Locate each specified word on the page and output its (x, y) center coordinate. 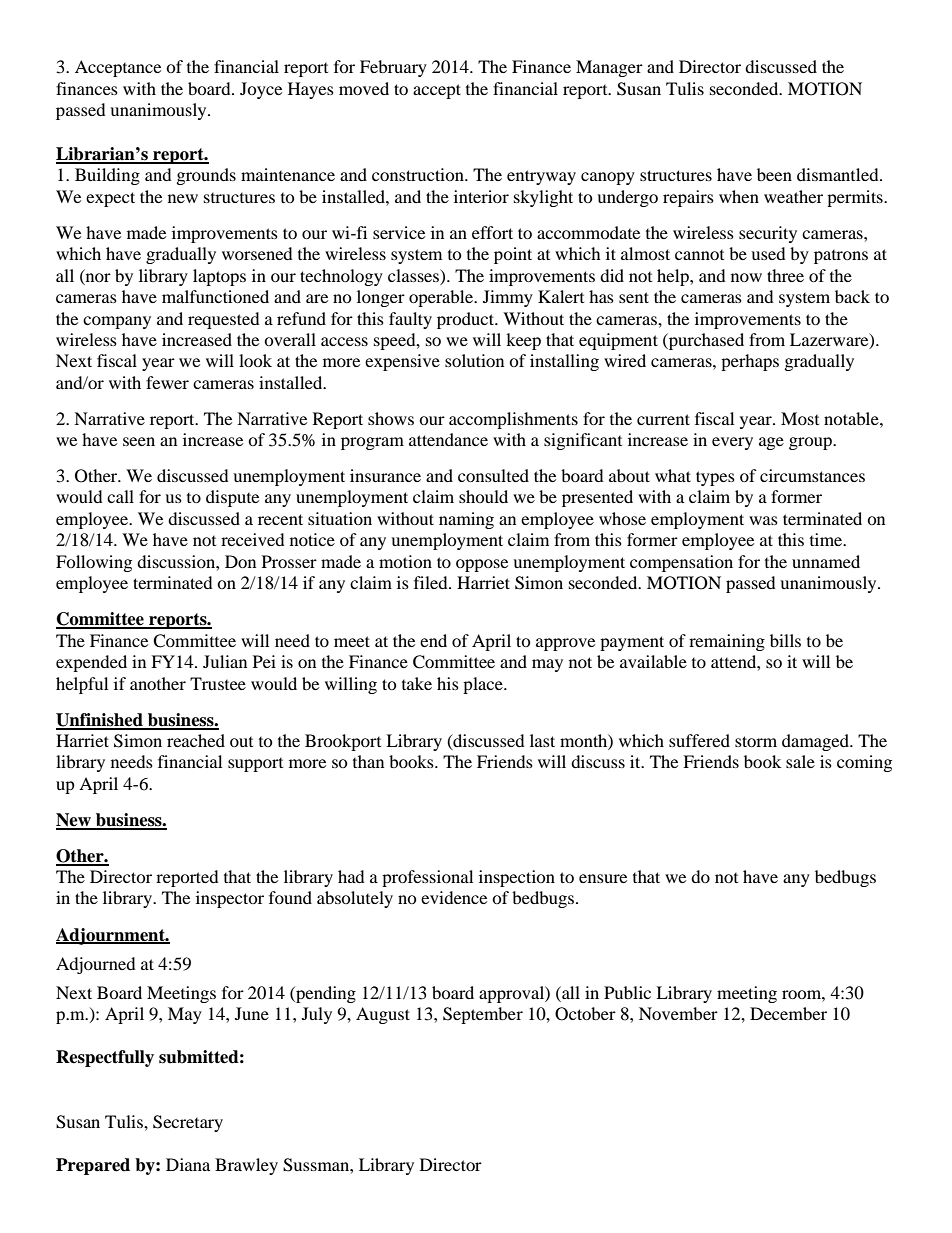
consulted (493, 475)
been (774, 174)
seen (139, 441)
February (393, 68)
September (483, 1015)
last (542, 740)
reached (196, 740)
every (732, 443)
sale (800, 761)
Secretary (188, 1123)
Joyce (261, 90)
